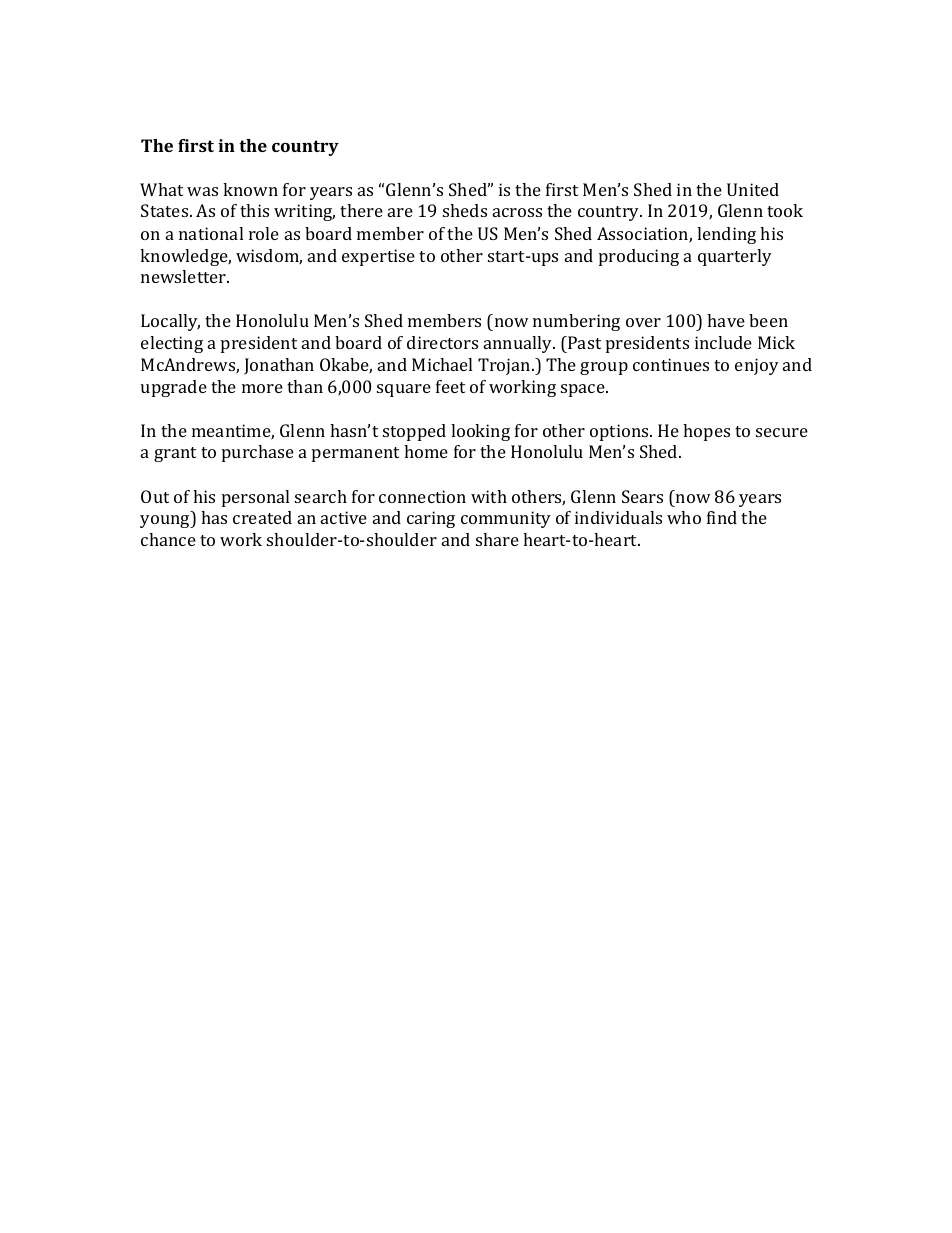 This screenshot has height=1233, width=952. Describe the element at coordinates (262, 517) in the screenshot. I see `created` at that location.
